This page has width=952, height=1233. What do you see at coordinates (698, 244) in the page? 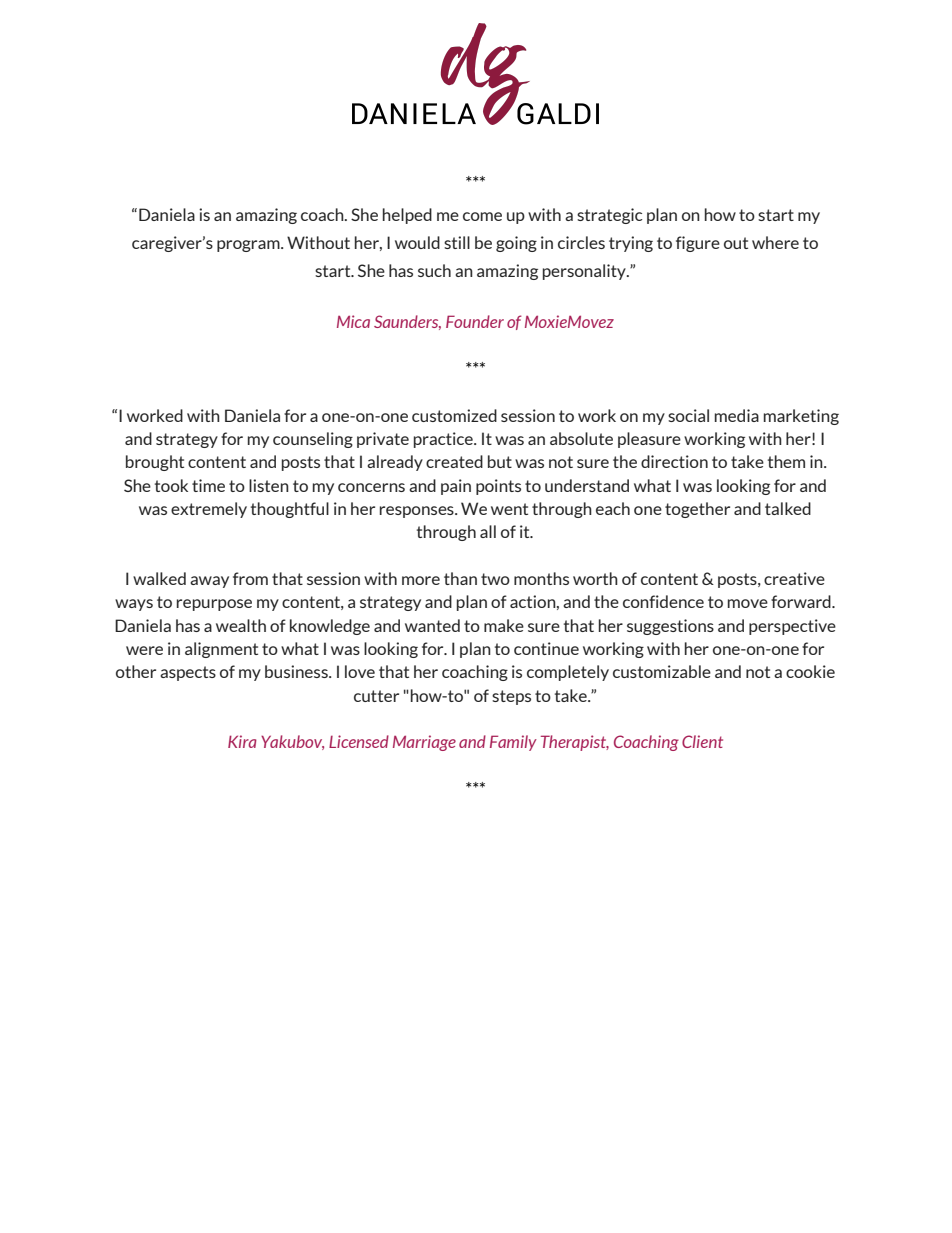
I see `figure` at bounding box center [698, 244].
